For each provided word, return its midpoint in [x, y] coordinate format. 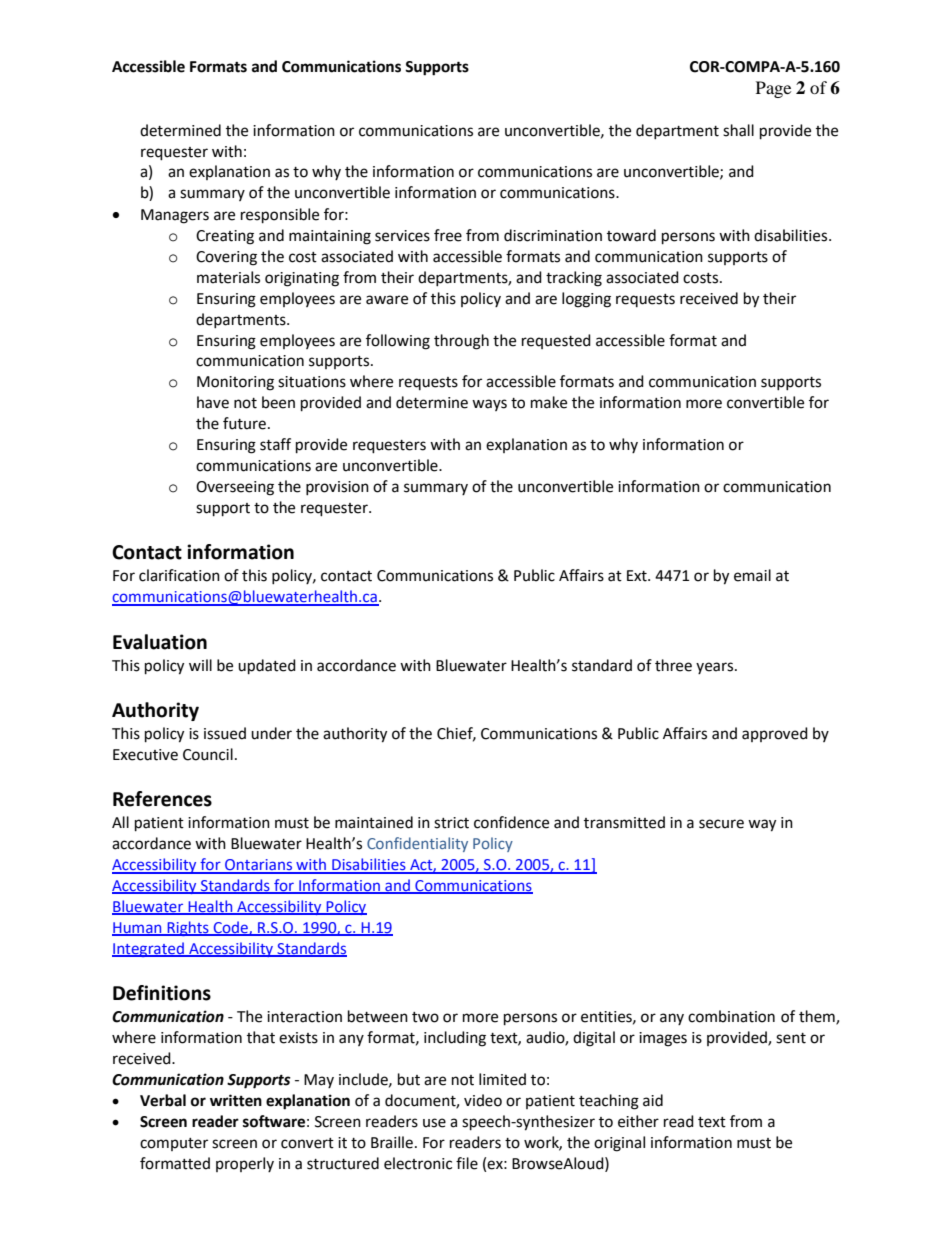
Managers [175, 216]
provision [337, 488]
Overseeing [235, 488]
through [461, 342]
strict [451, 823]
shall [738, 130]
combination [731, 1016]
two [425, 1017]
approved [775, 734]
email [752, 575]
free [448, 235]
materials [228, 277]
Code [231, 928]
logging [586, 300]
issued [225, 733]
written [236, 1100]
